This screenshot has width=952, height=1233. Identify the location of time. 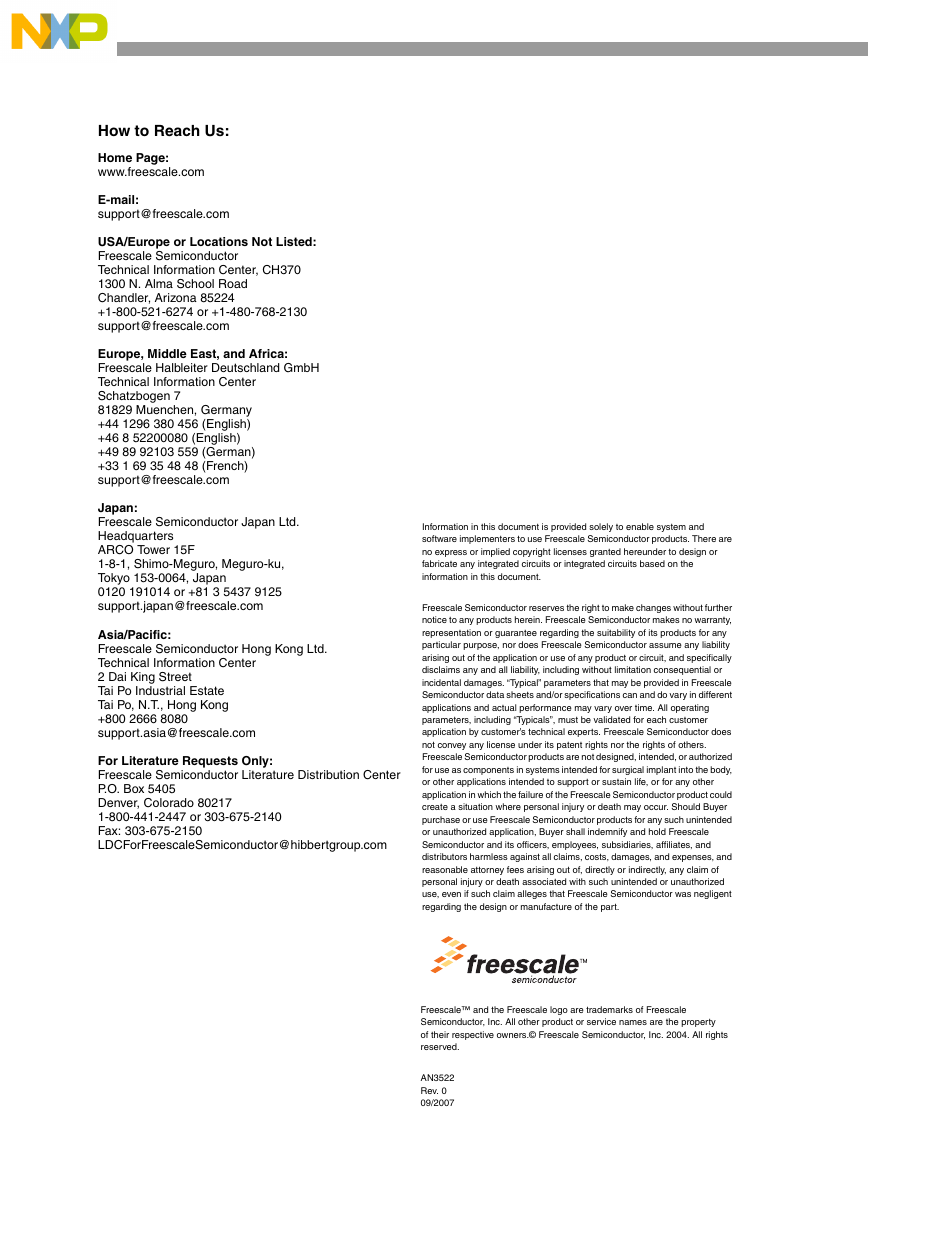
(644, 707).
